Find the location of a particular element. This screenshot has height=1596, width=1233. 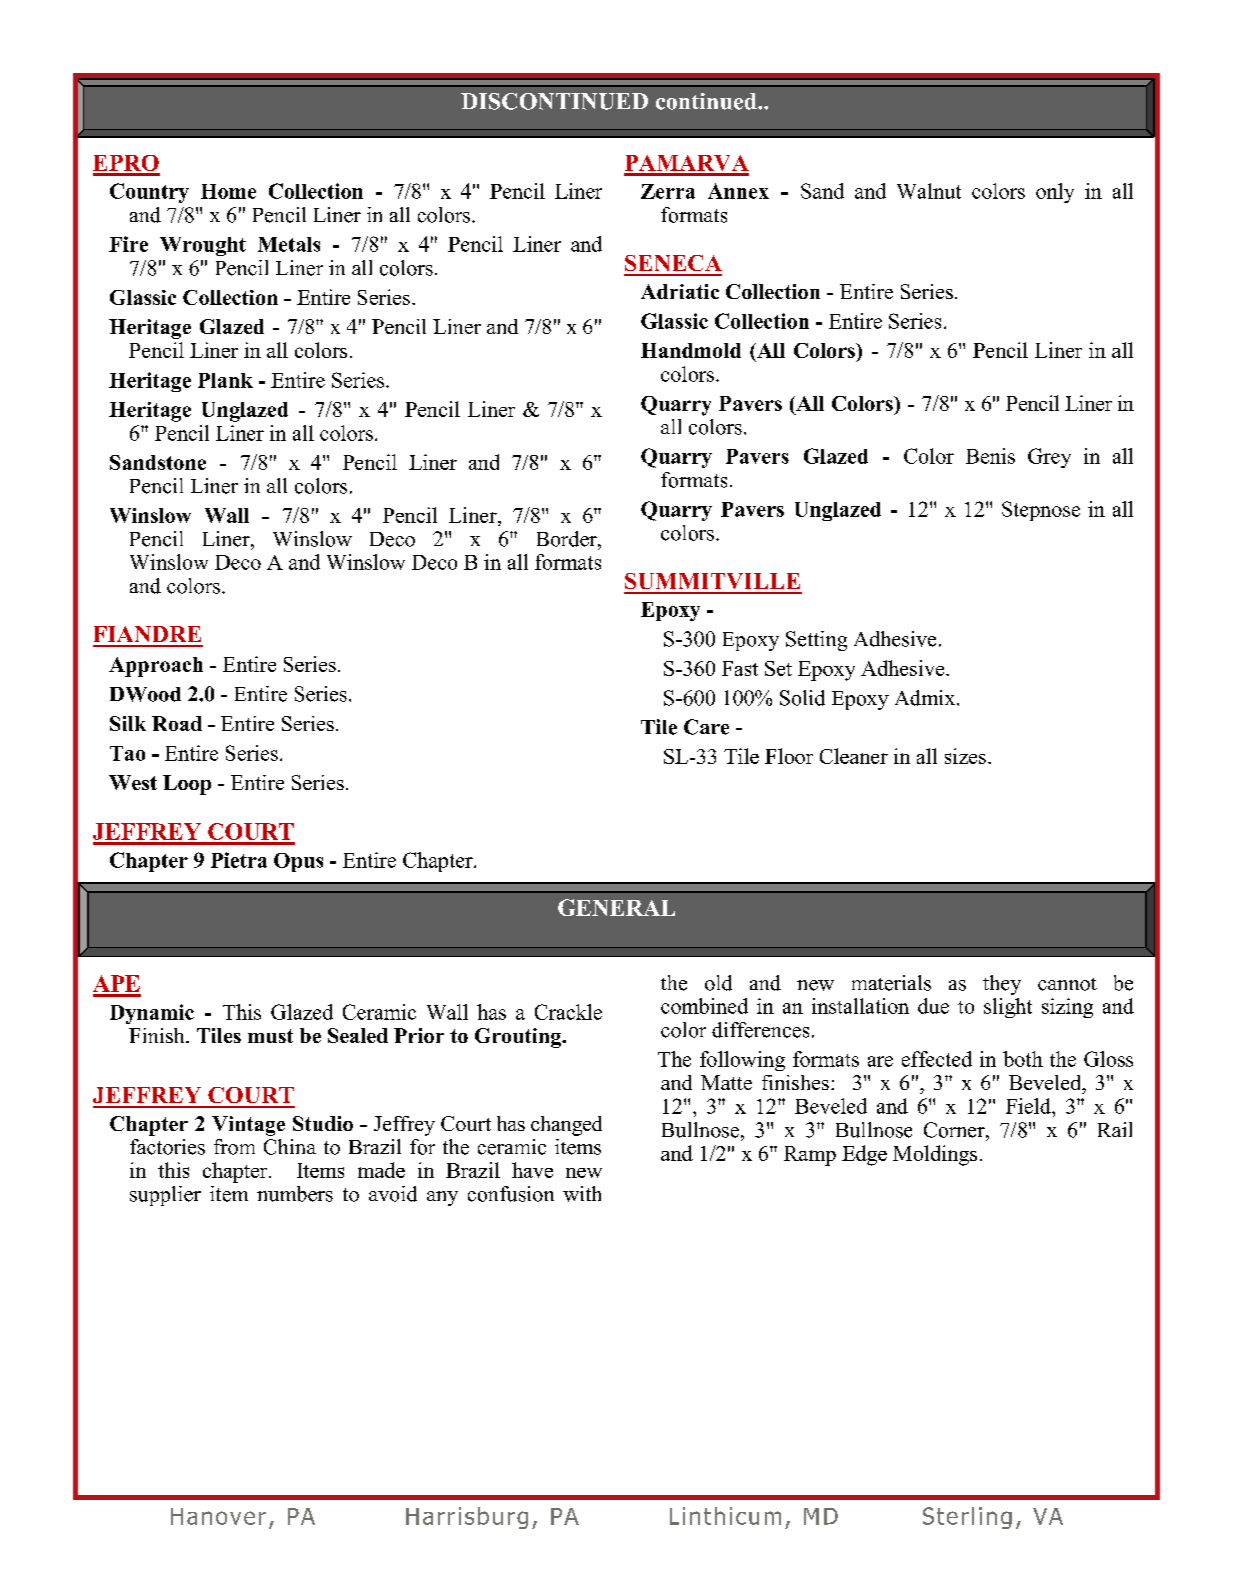

Adriatic is located at coordinates (680, 291).
